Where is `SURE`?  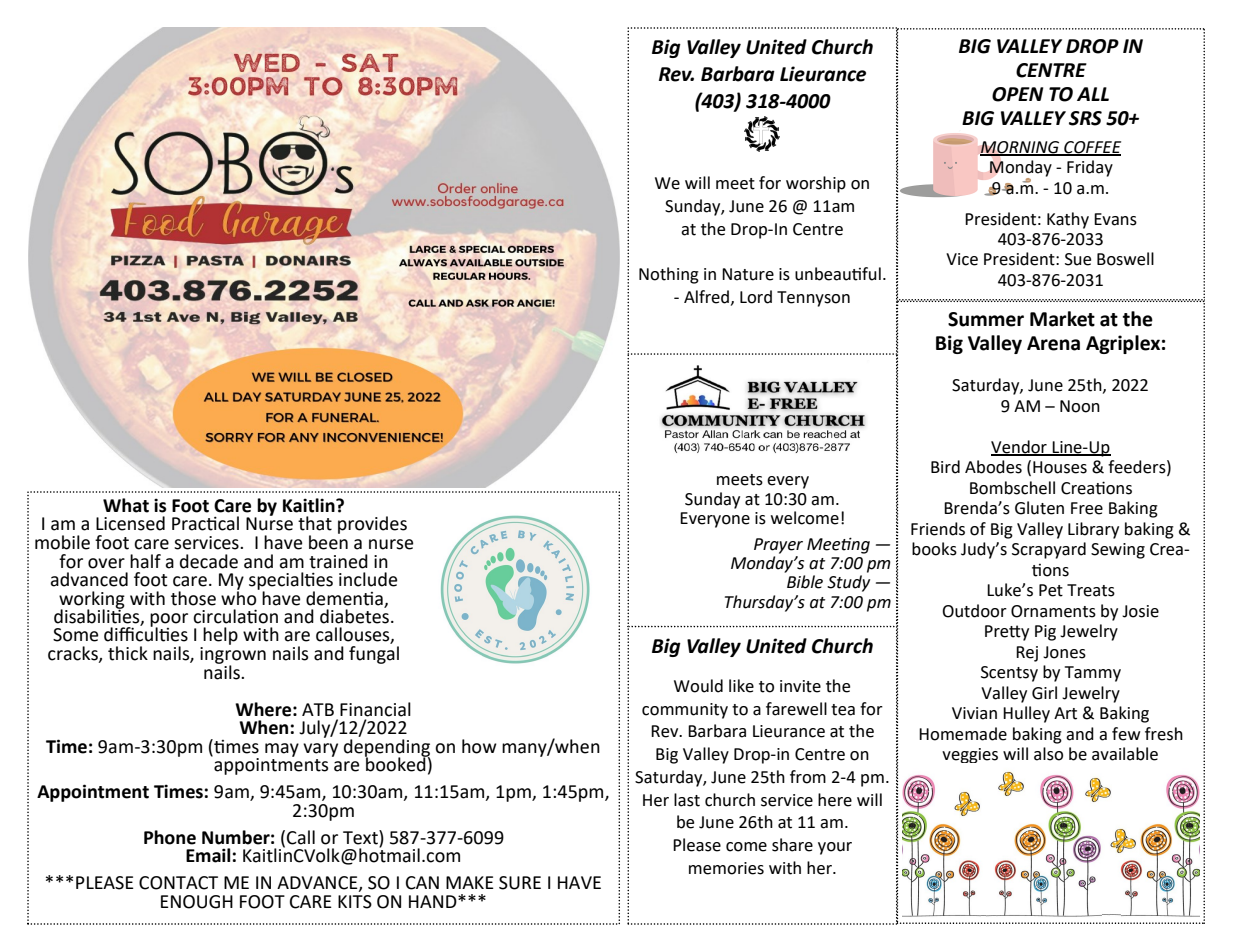
SURE is located at coordinates (520, 883).
